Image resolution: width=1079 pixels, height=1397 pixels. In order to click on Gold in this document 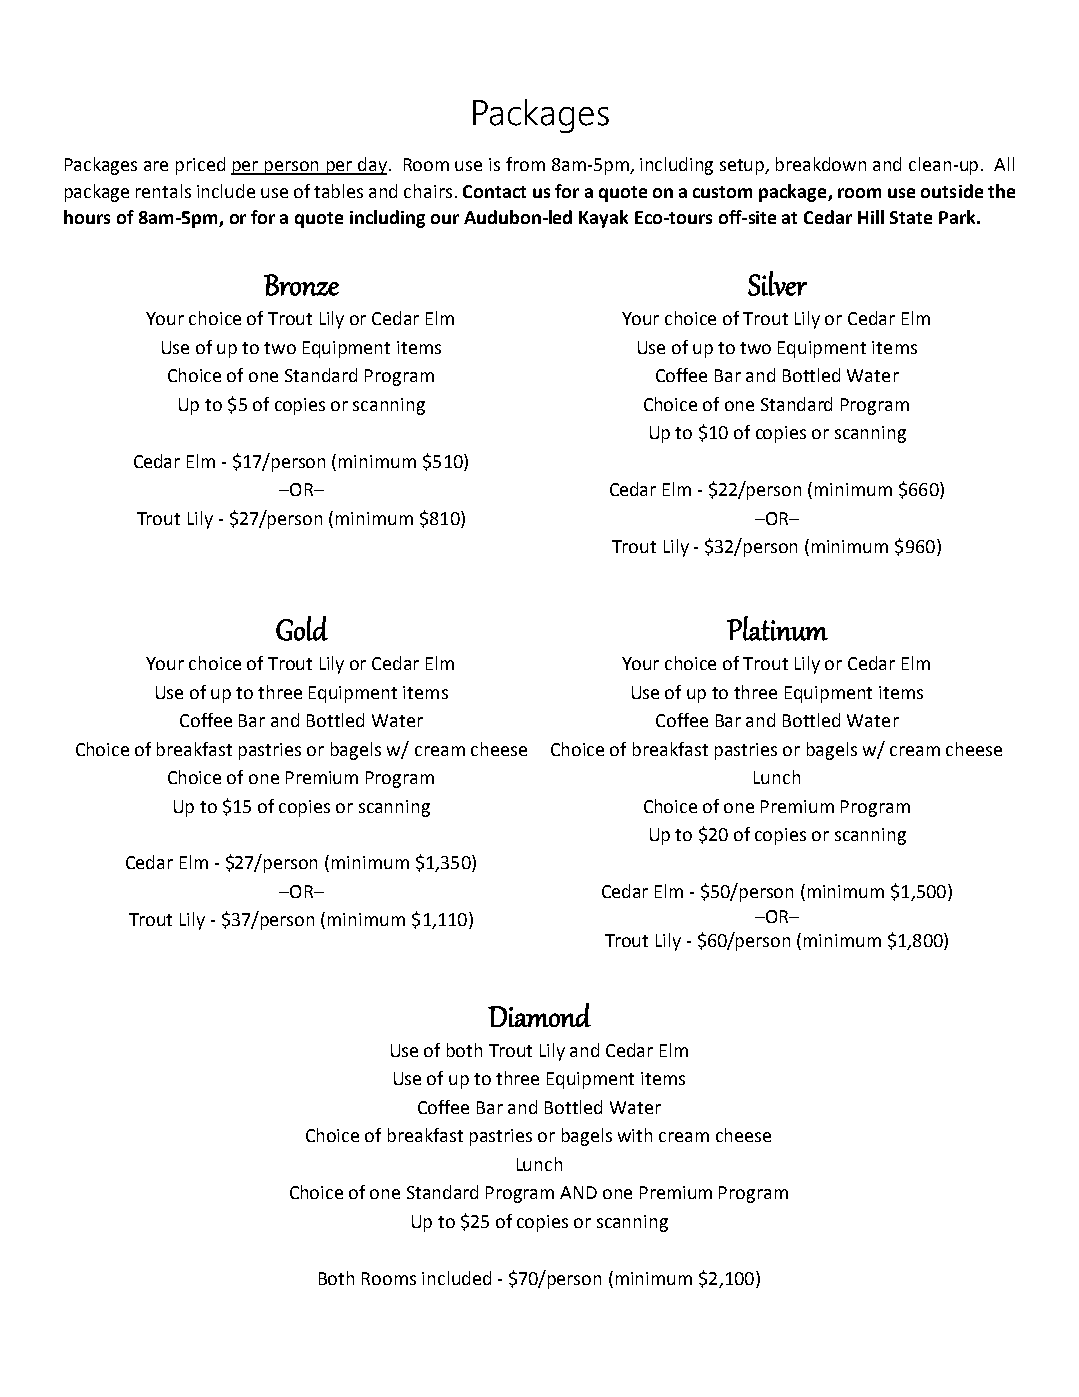, I will do `click(302, 628)`.
